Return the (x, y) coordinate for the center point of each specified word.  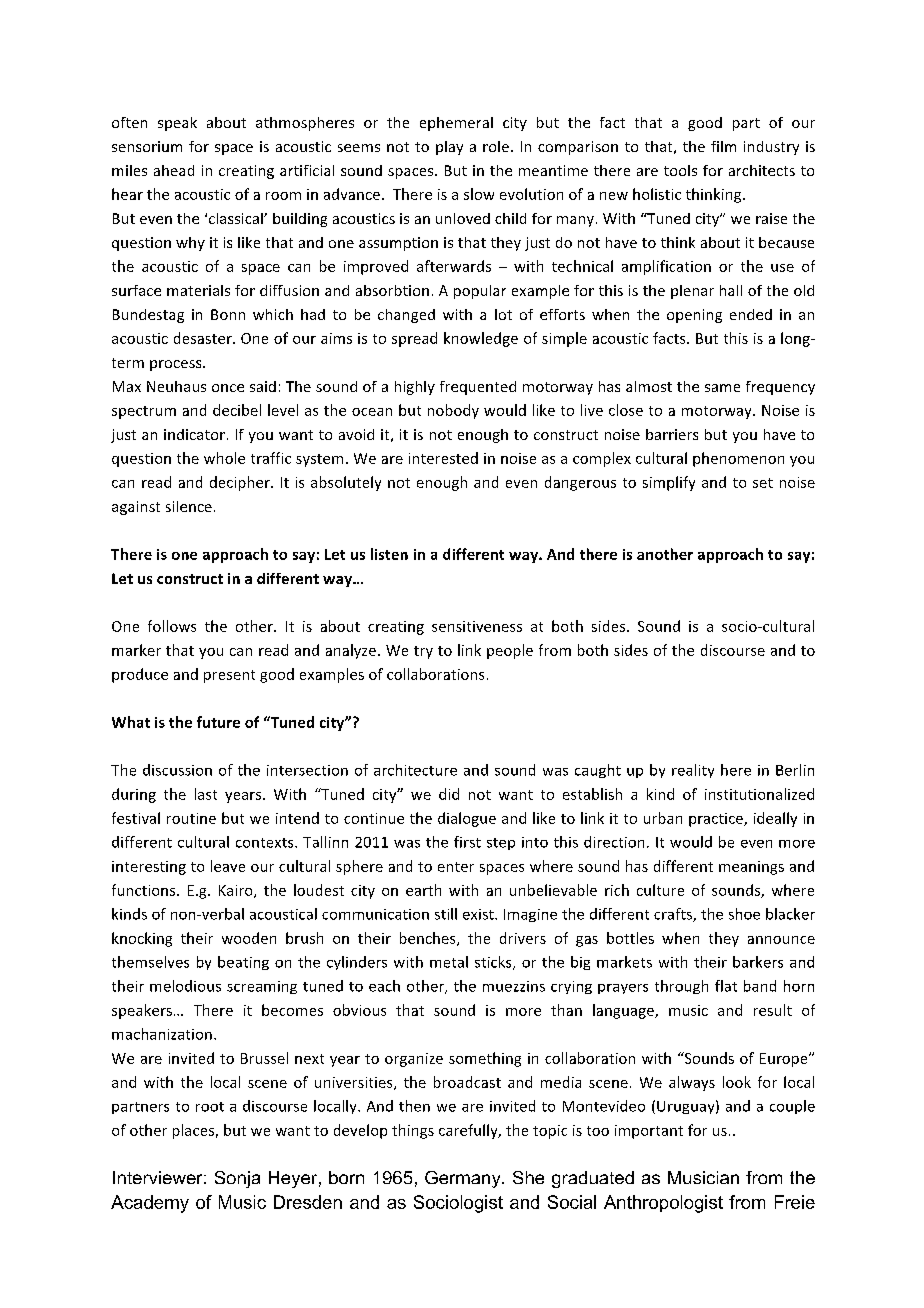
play (449, 148)
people (510, 651)
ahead (174, 170)
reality (693, 771)
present (229, 676)
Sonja (237, 1179)
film (723, 146)
